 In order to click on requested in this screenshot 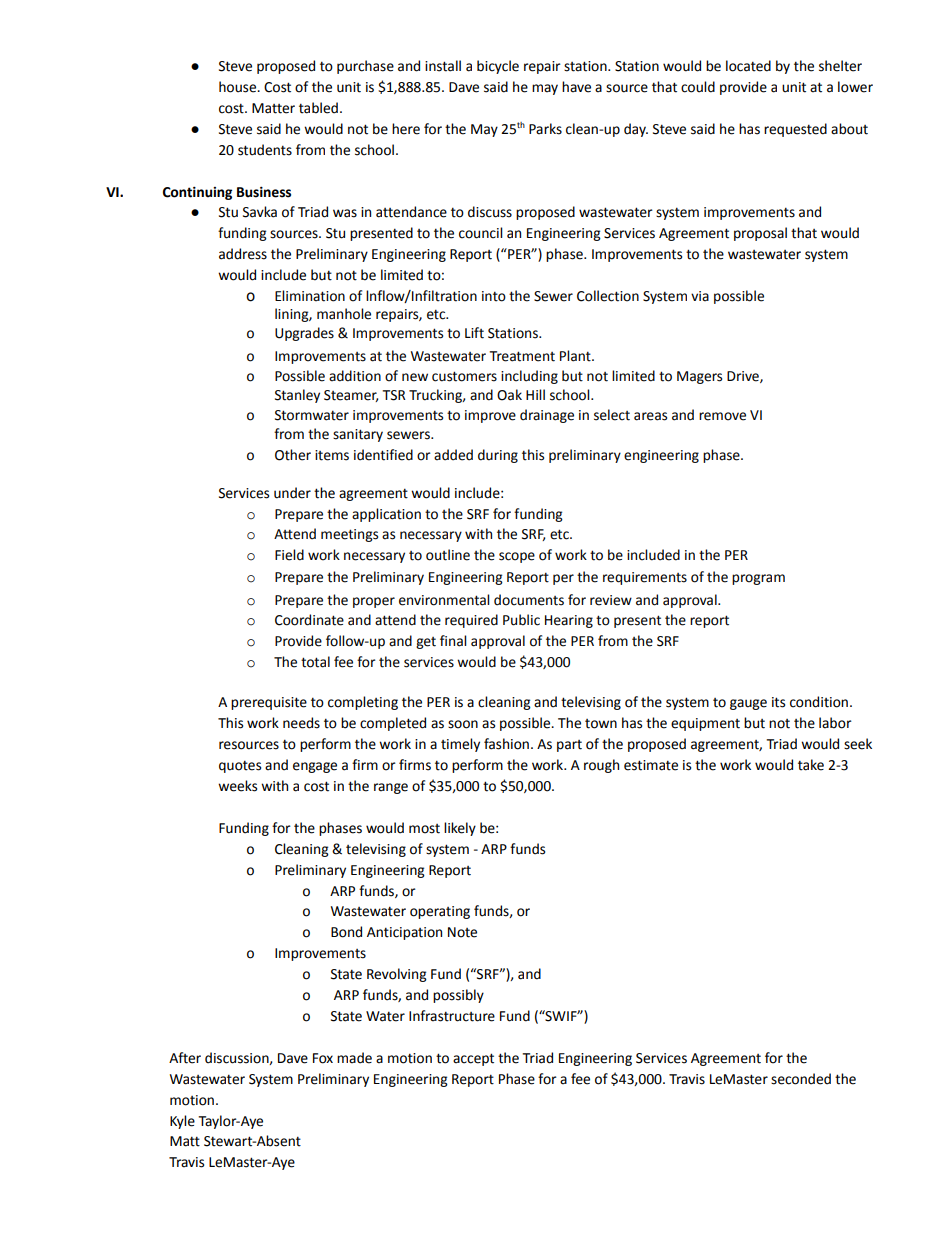, I will do `click(795, 130)`.
